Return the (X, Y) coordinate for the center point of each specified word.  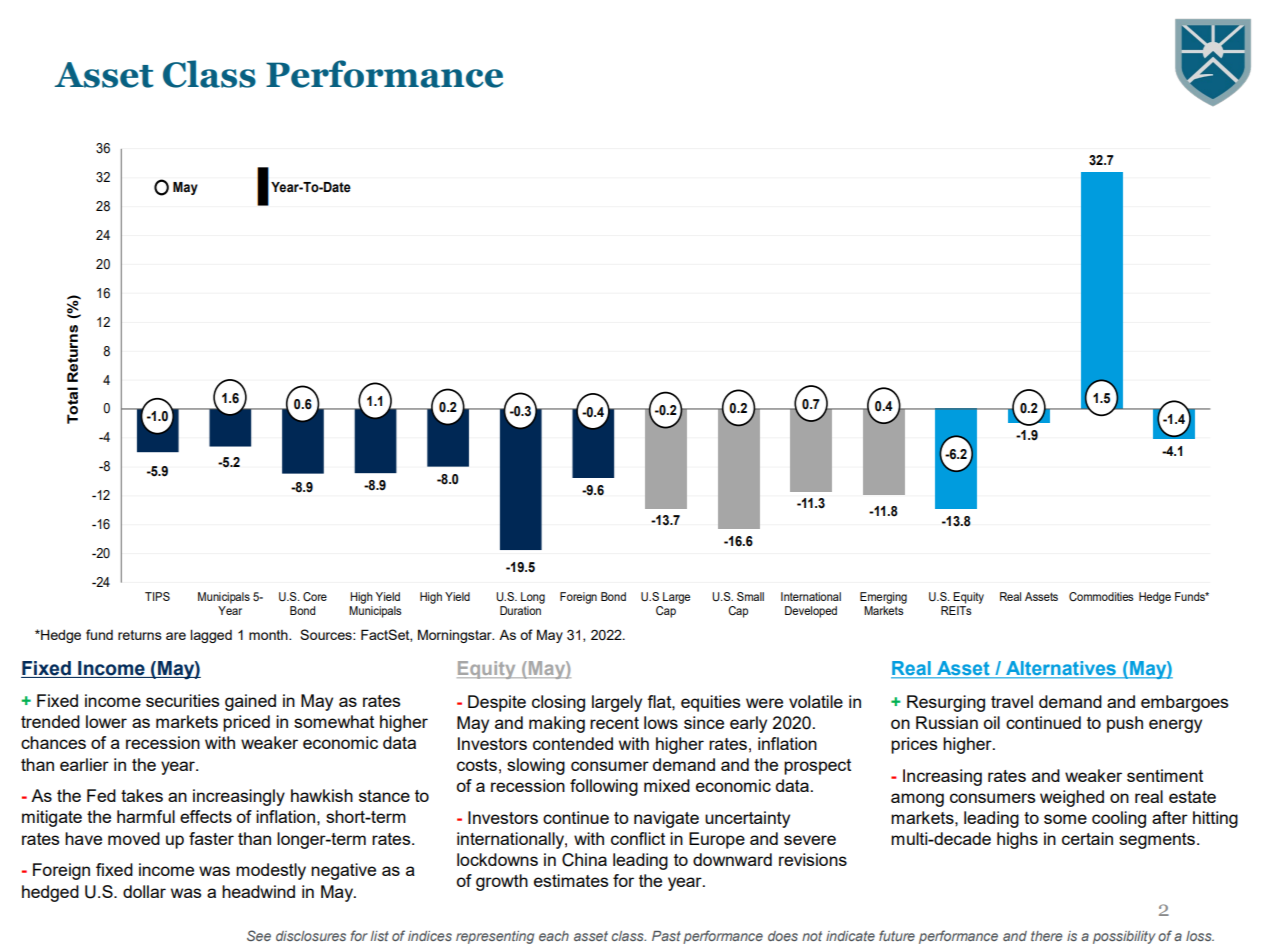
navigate (666, 819)
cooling (1119, 819)
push (1125, 724)
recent (614, 723)
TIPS (157, 596)
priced (246, 723)
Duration (520, 610)
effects (206, 816)
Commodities (1101, 596)
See (259, 935)
